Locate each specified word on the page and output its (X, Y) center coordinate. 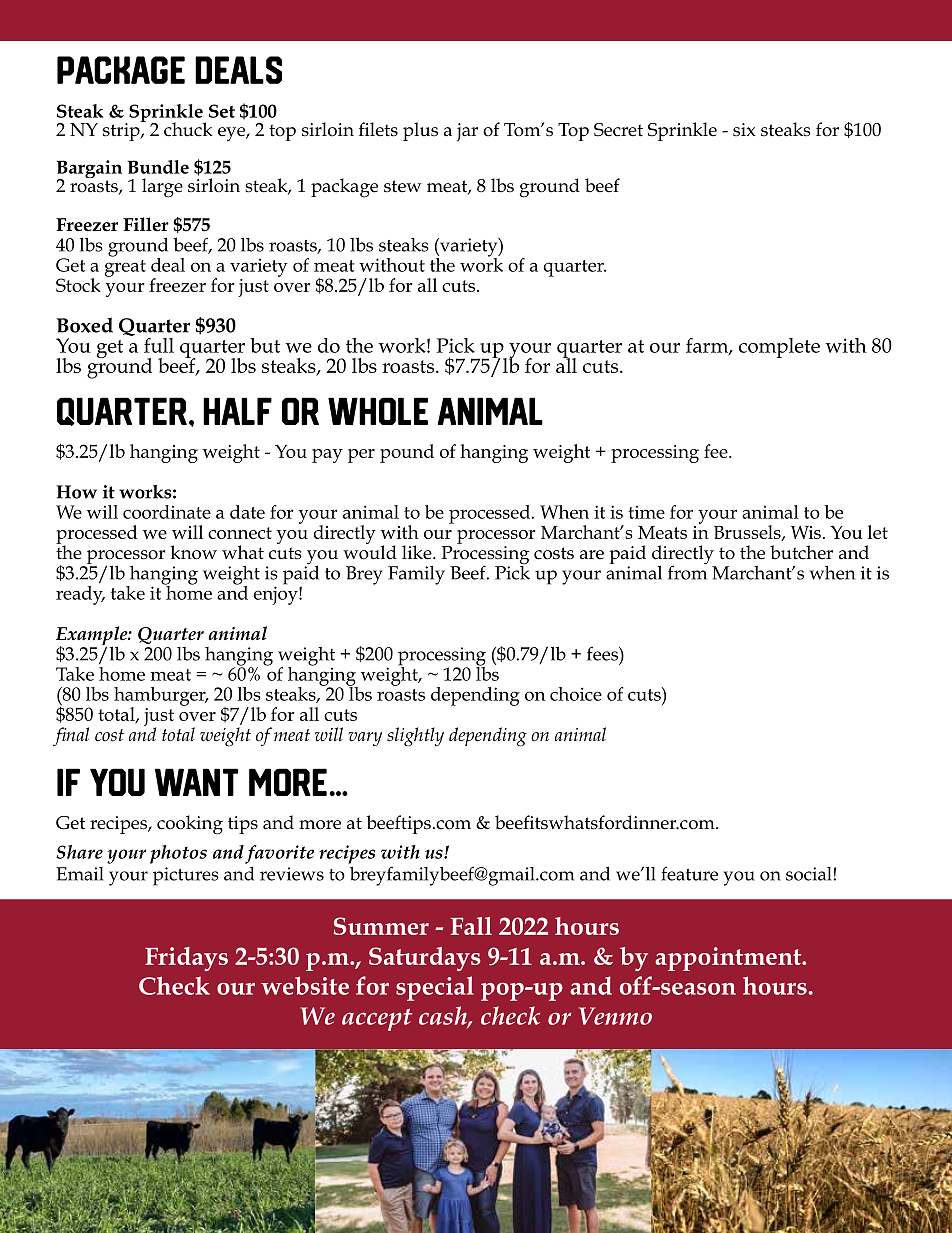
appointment (729, 959)
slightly (415, 737)
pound (407, 453)
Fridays (186, 959)
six (744, 130)
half (237, 411)
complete (779, 348)
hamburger (161, 697)
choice (576, 694)
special (435, 988)
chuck (188, 129)
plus (420, 131)
